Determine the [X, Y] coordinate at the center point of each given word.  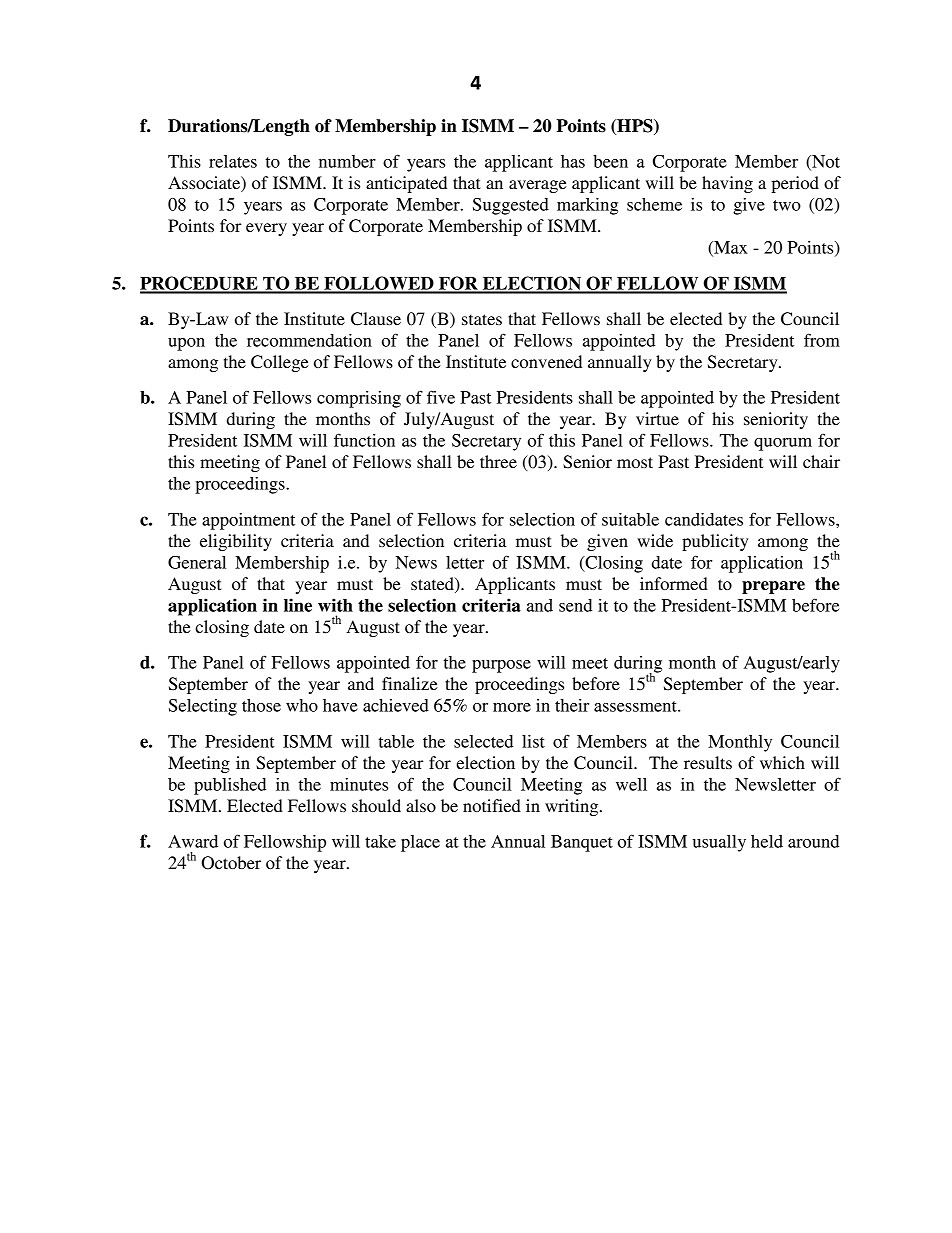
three [498, 461]
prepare [773, 587]
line [298, 605]
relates [233, 161]
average [538, 186]
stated [433, 583]
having [727, 184]
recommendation [309, 340]
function [364, 440]
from [822, 340]
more [512, 707]
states [482, 319]
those [261, 705]
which [782, 762]
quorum [783, 444]
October [231, 863]
